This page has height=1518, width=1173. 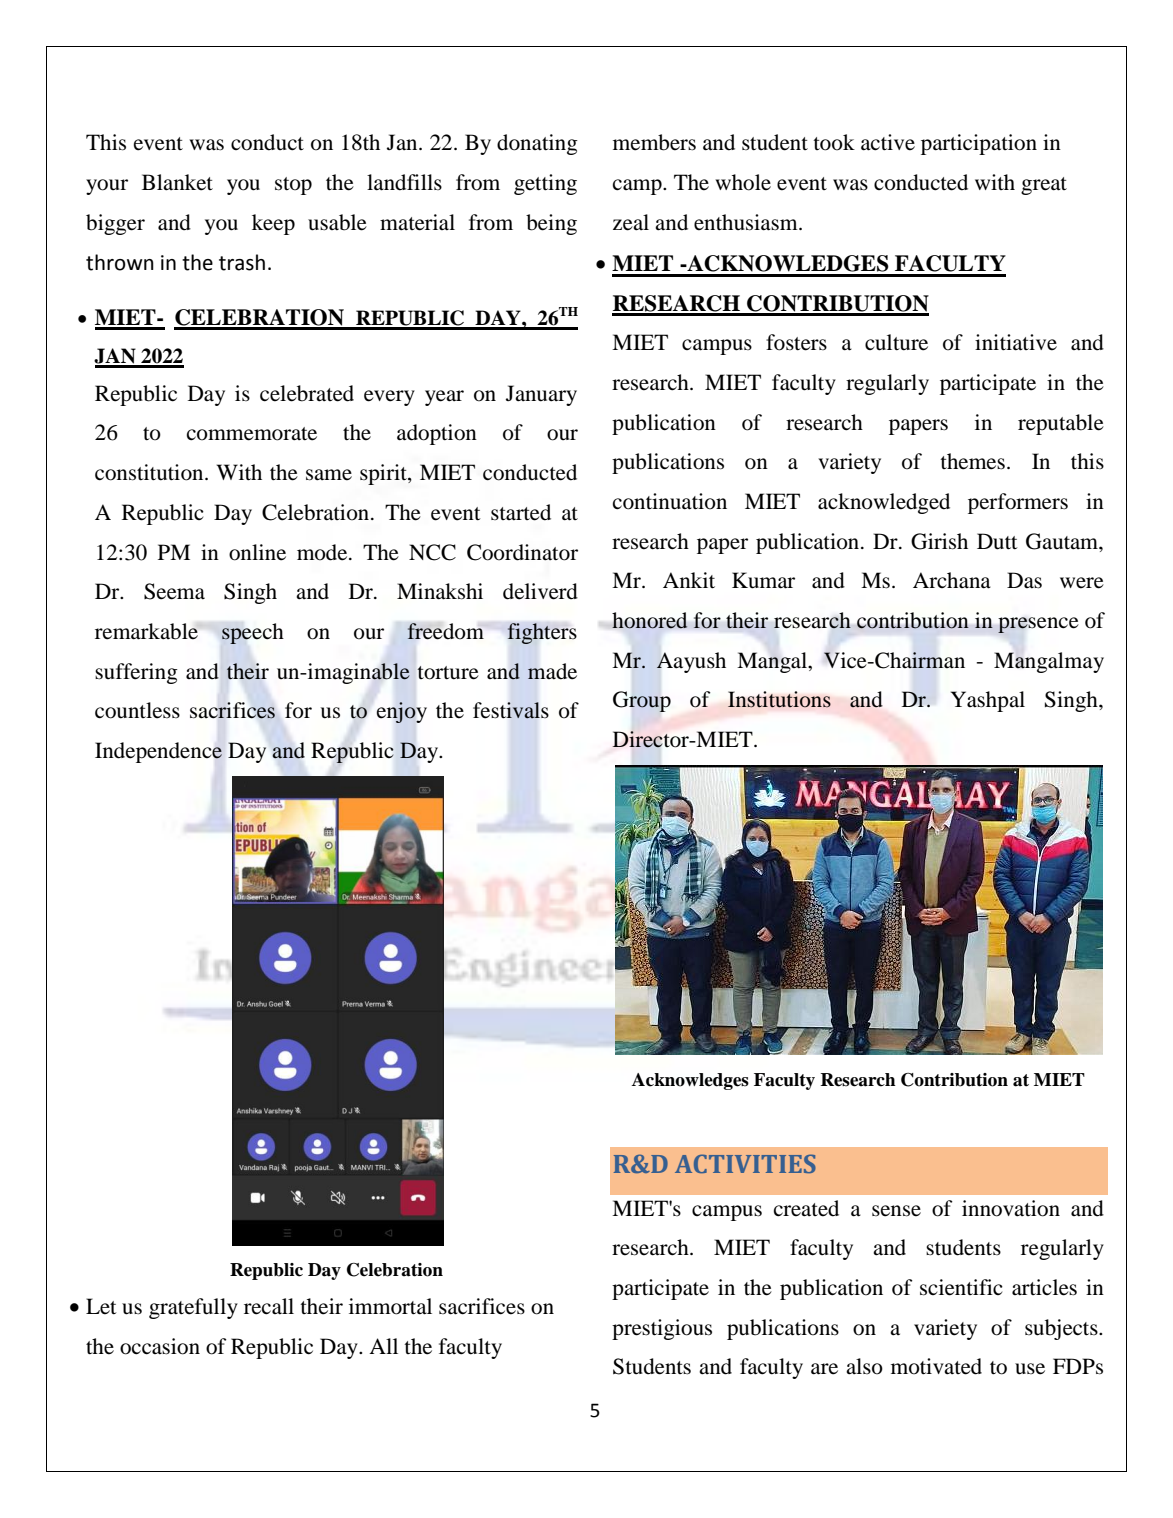 I want to click on getting, so click(x=545, y=184).
